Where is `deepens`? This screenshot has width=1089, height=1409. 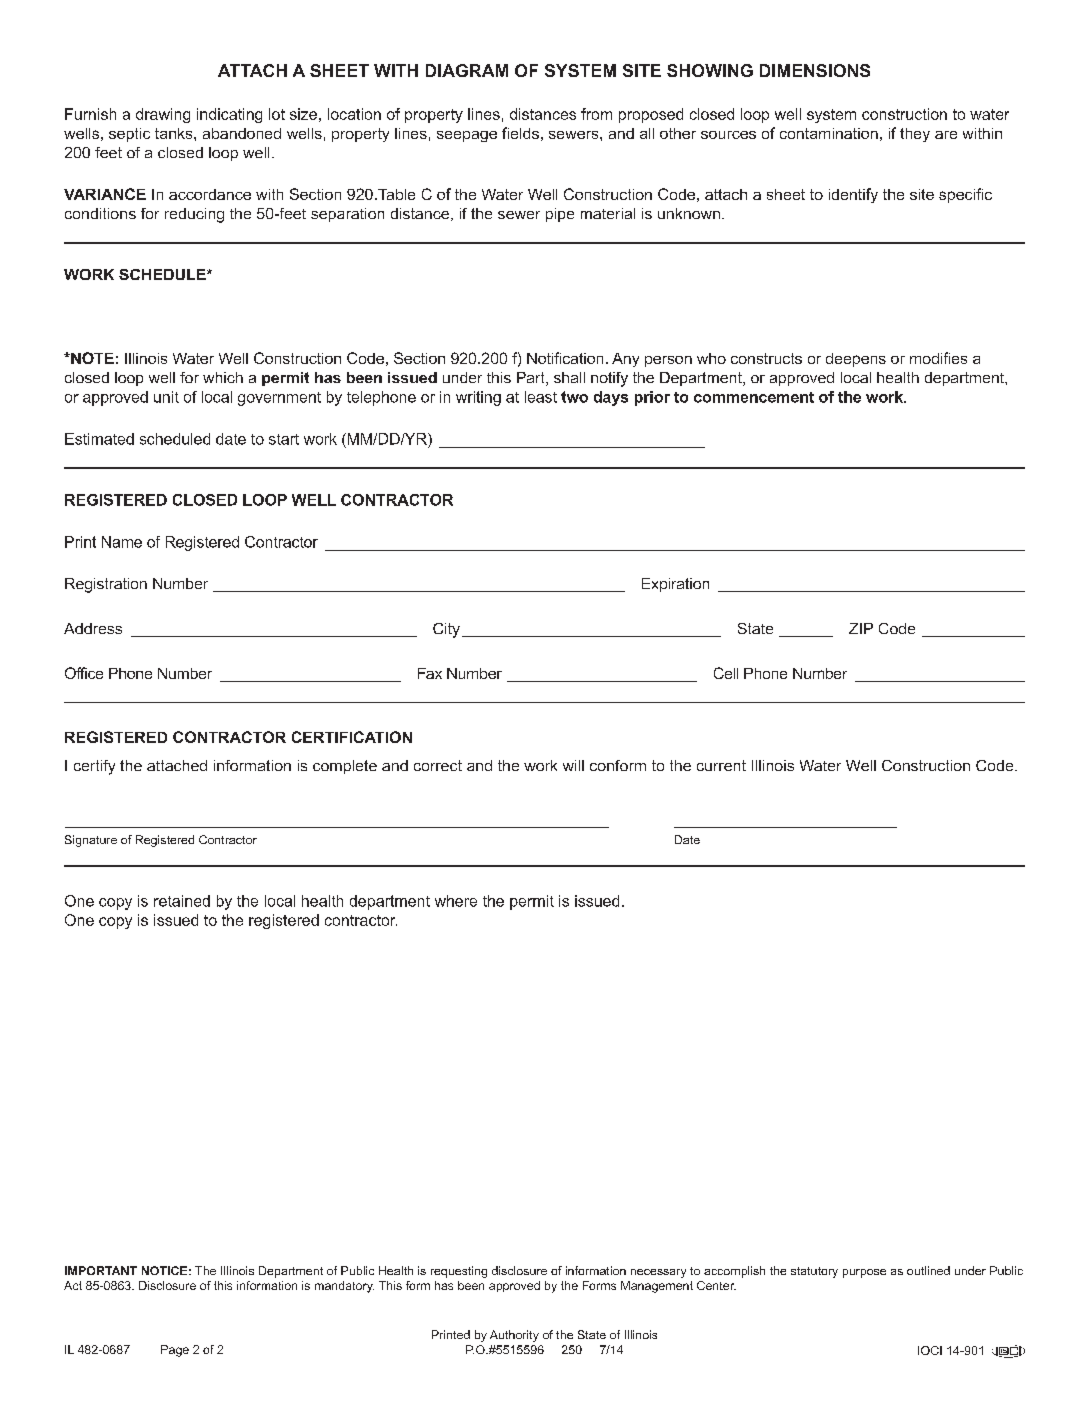
deepens is located at coordinates (856, 360).
